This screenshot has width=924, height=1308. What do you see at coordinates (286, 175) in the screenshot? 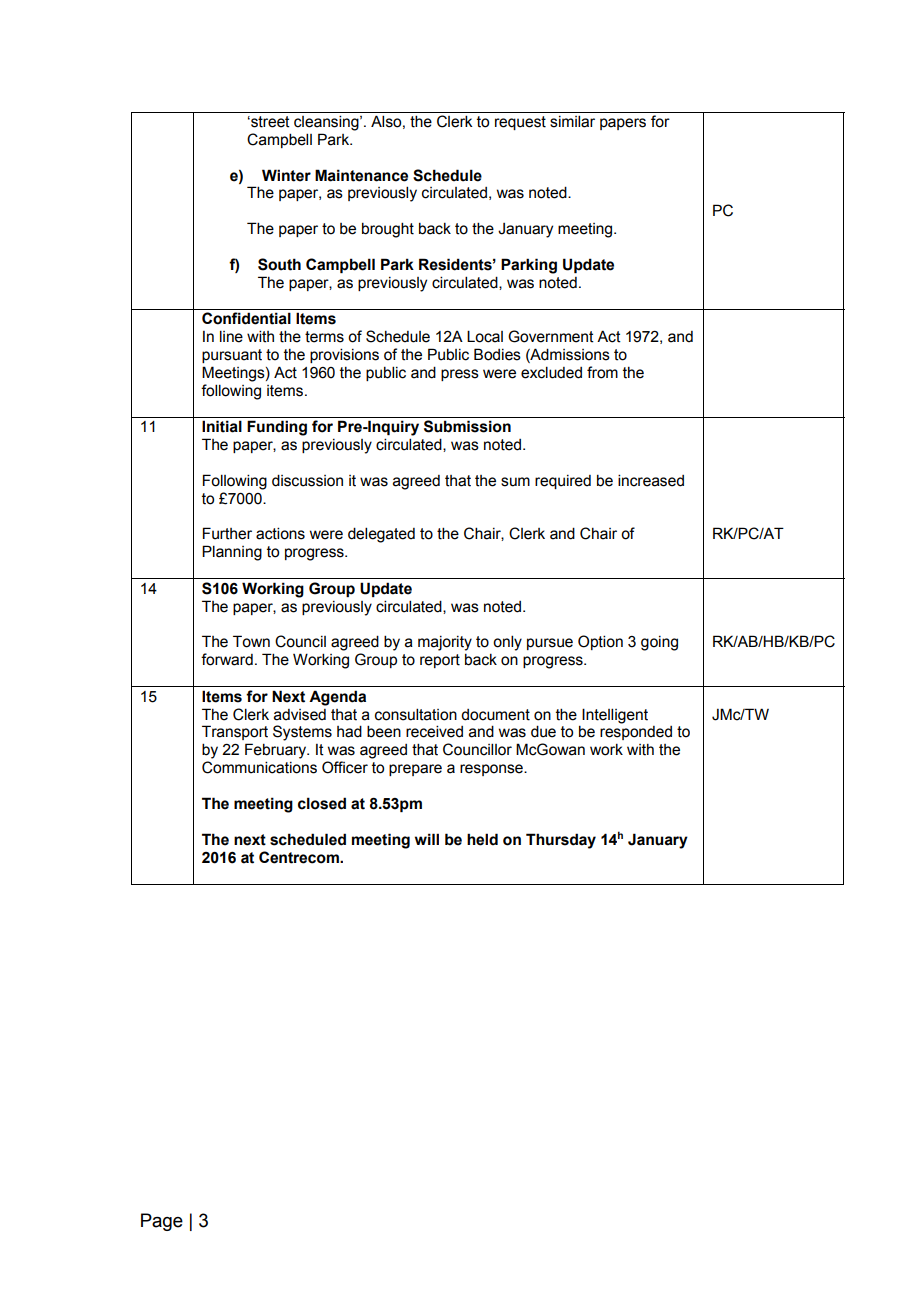
I see `Winter` at bounding box center [286, 175].
